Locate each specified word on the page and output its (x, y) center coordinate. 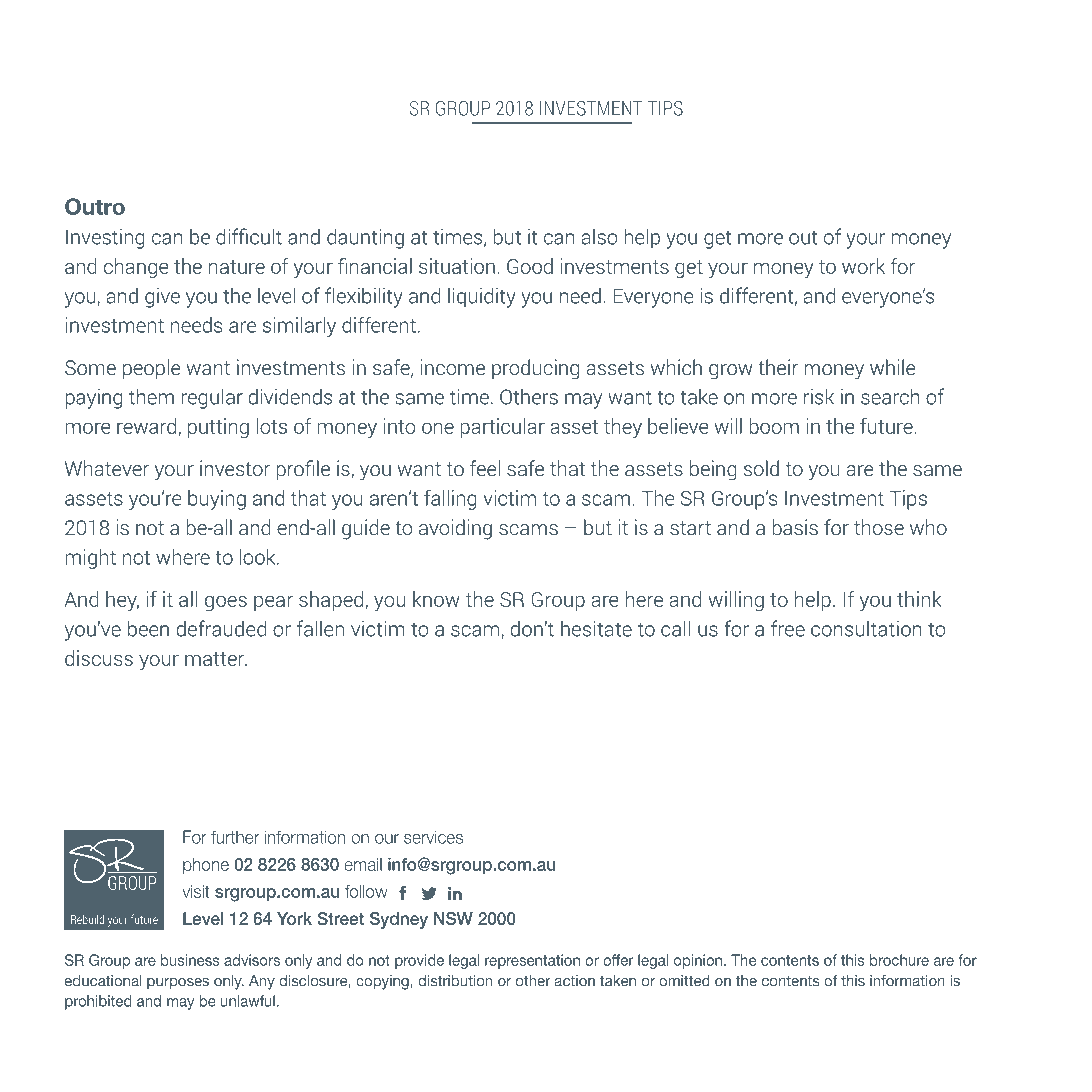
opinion (698, 961)
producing (535, 369)
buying (217, 500)
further (235, 837)
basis (795, 527)
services (433, 837)
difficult (249, 236)
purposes (178, 984)
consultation (866, 628)
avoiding (455, 529)
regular (212, 398)
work (863, 266)
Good (530, 266)
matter (216, 659)
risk (819, 396)
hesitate (596, 628)
